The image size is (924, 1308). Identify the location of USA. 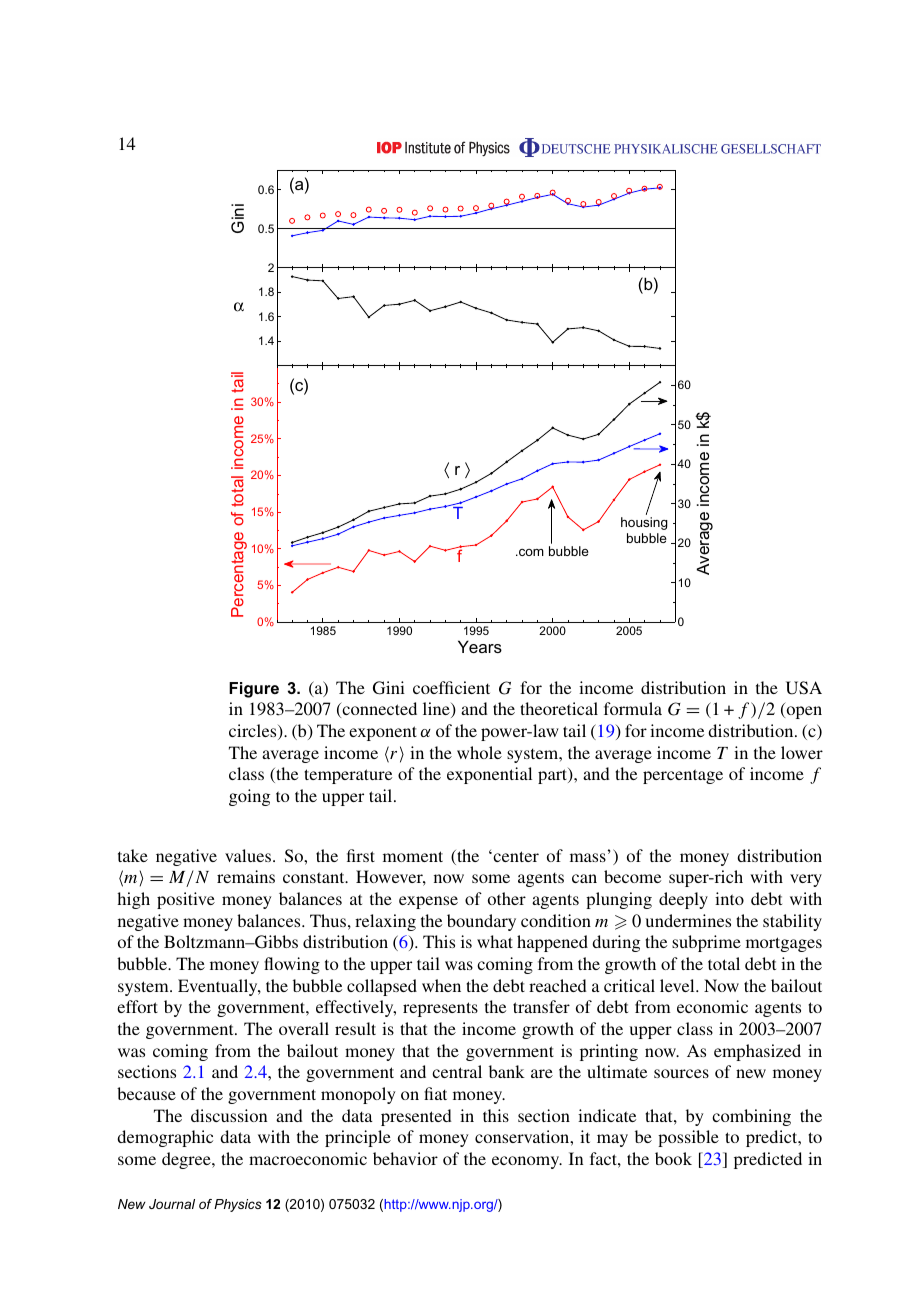
(804, 688).
